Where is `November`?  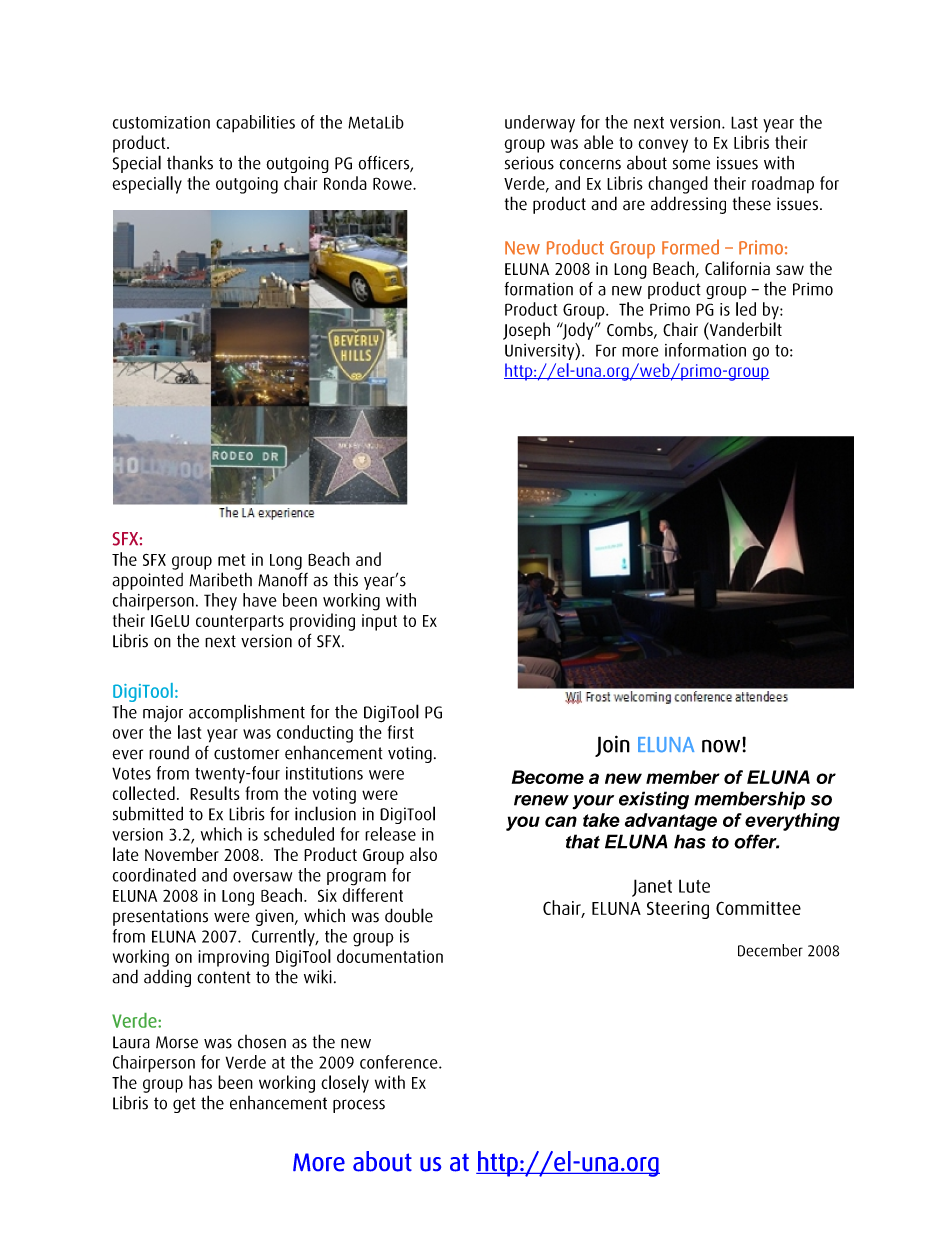 November is located at coordinates (182, 854).
